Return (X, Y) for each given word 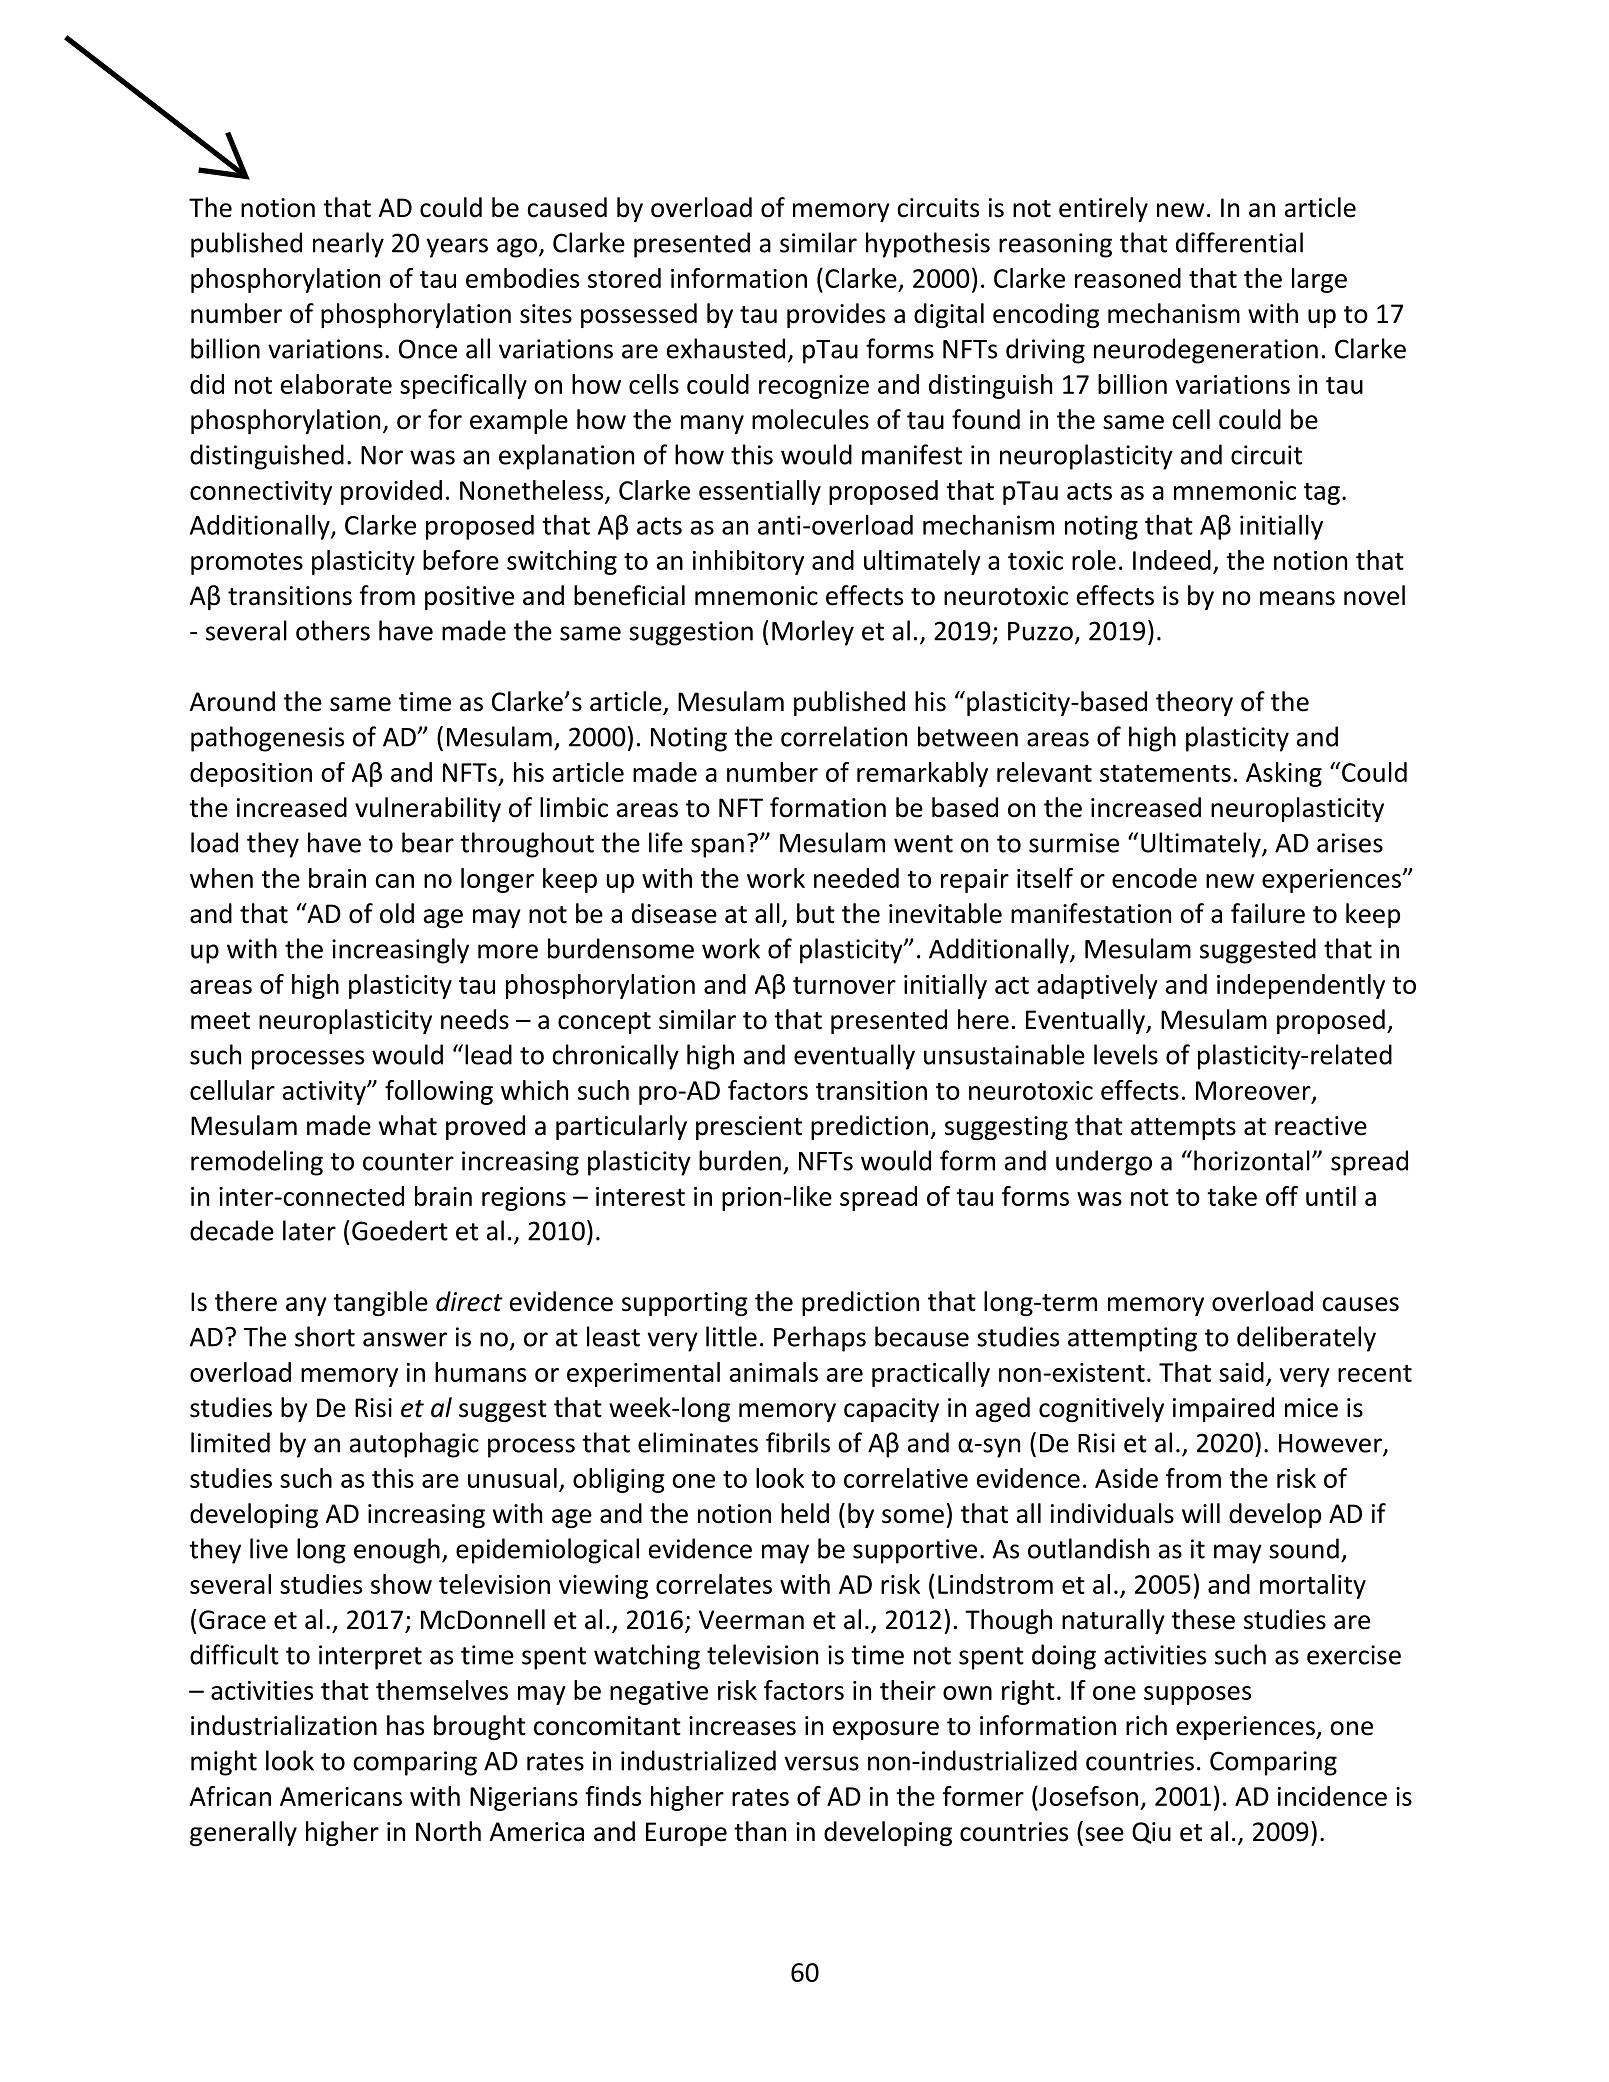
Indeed (1172, 560)
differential (1239, 242)
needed (856, 878)
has (405, 1725)
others (333, 630)
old (397, 913)
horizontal (1252, 1160)
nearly (348, 245)
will (1201, 1513)
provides (836, 315)
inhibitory (748, 562)
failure (1268, 913)
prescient (749, 1128)
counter (408, 1162)
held (805, 1513)
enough (397, 1551)
